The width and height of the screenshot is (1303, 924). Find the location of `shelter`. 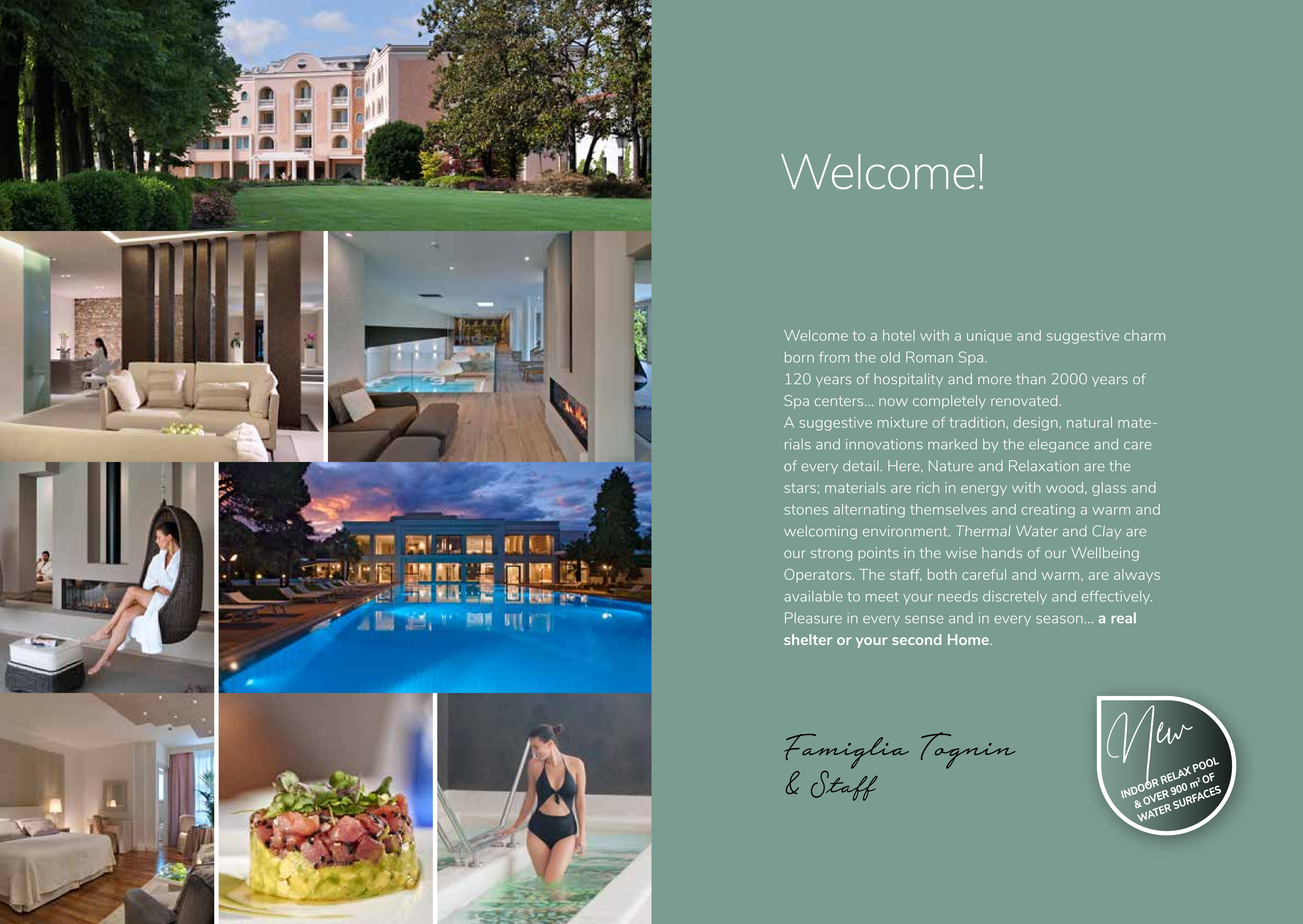

shelter is located at coordinates (808, 639).
